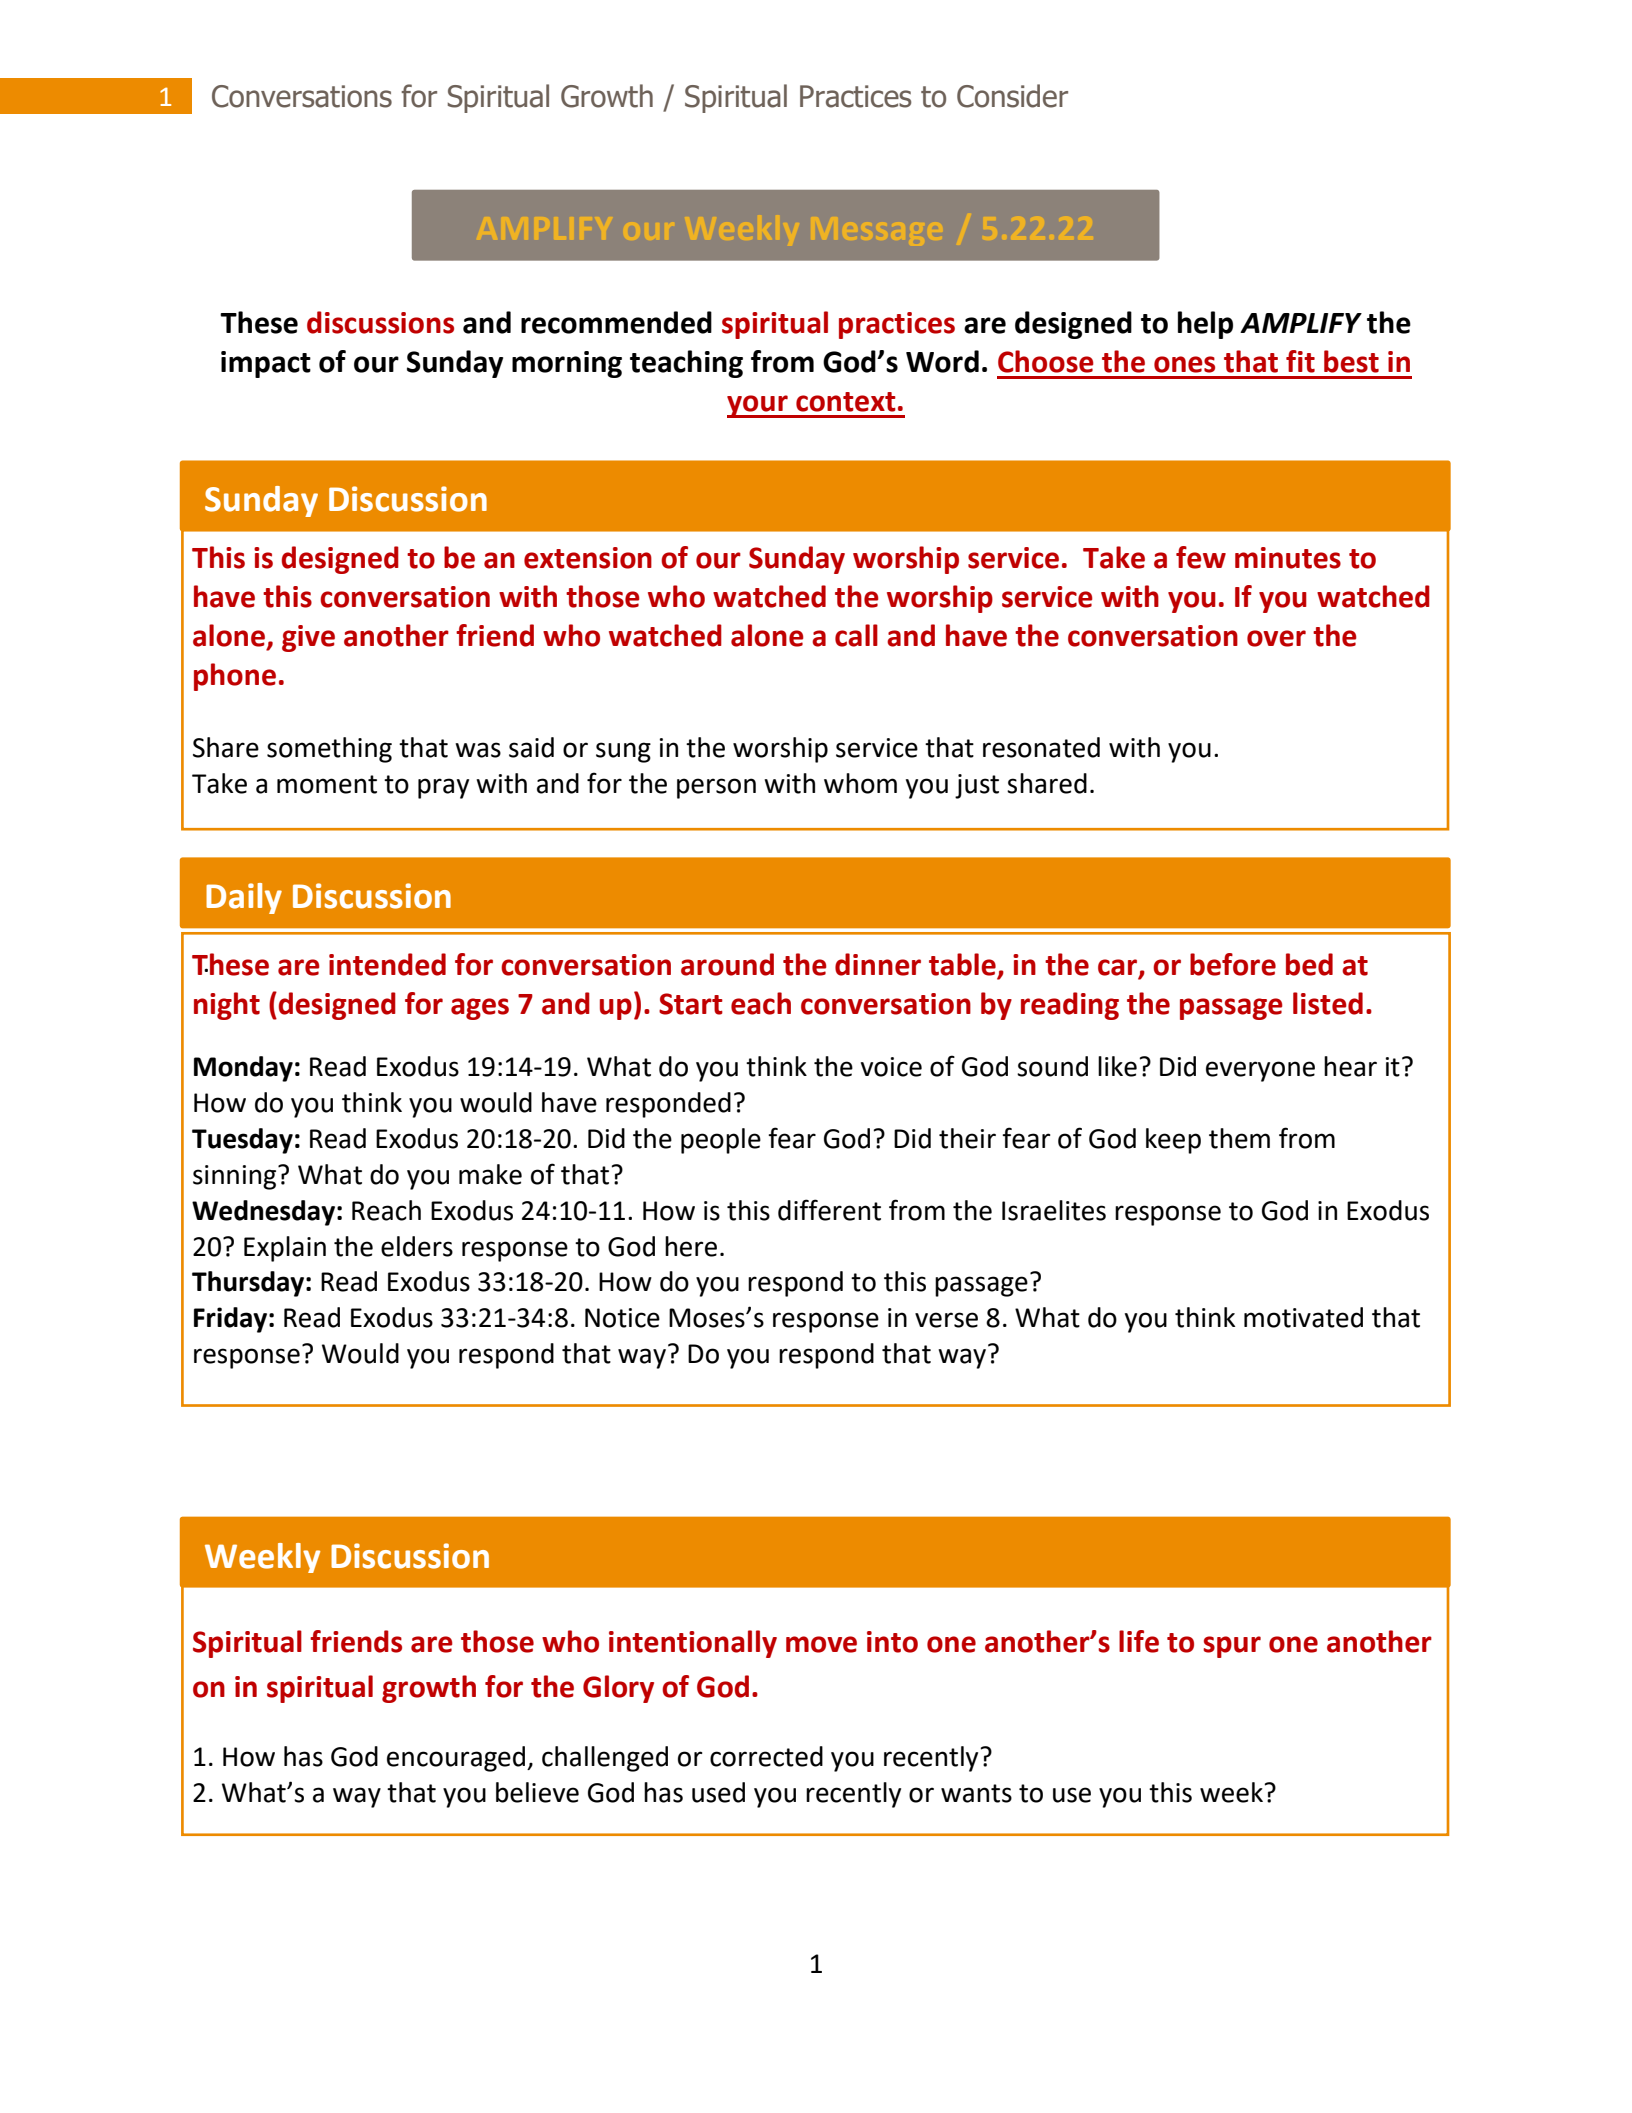 The image size is (1632, 2113). I want to click on Consider, so click(1012, 96).
